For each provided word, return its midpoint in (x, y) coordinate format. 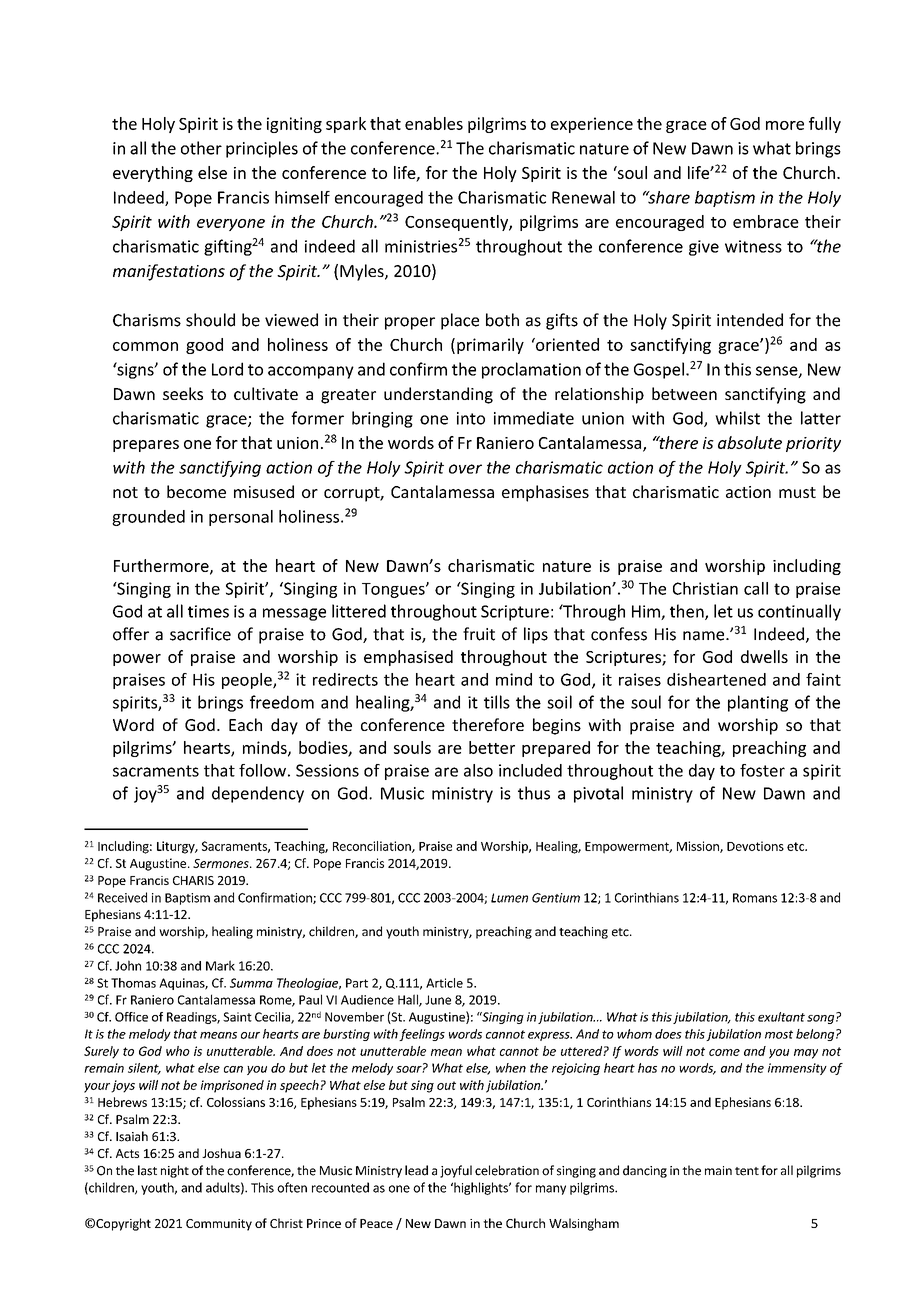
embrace (766, 221)
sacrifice (200, 634)
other (201, 148)
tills (497, 702)
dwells (764, 656)
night (175, 1171)
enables (434, 123)
